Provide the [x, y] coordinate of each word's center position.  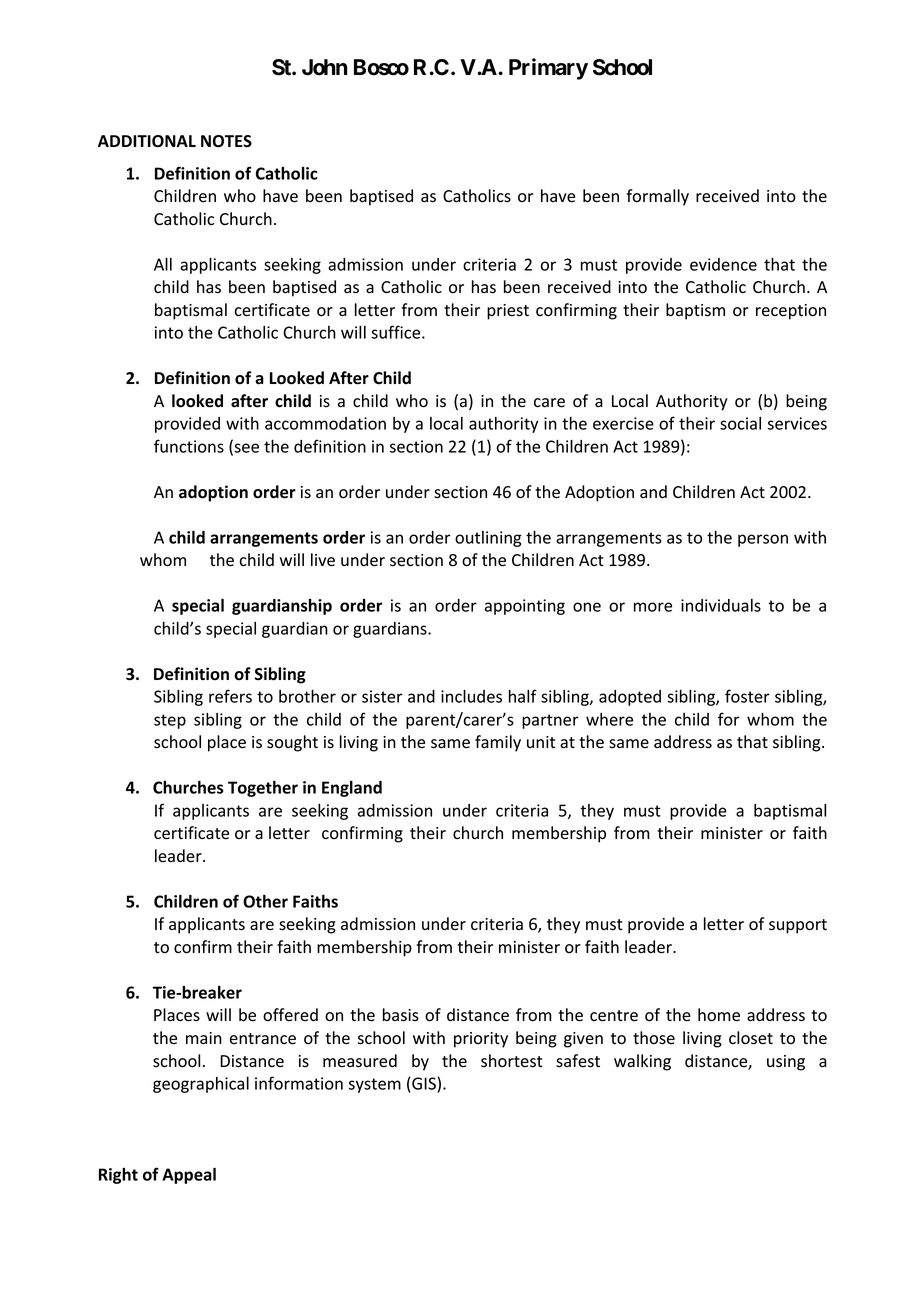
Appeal [189, 1175]
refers [230, 696]
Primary [548, 69]
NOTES [226, 141]
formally [657, 197]
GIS [424, 1083]
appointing [525, 607]
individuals [721, 605]
